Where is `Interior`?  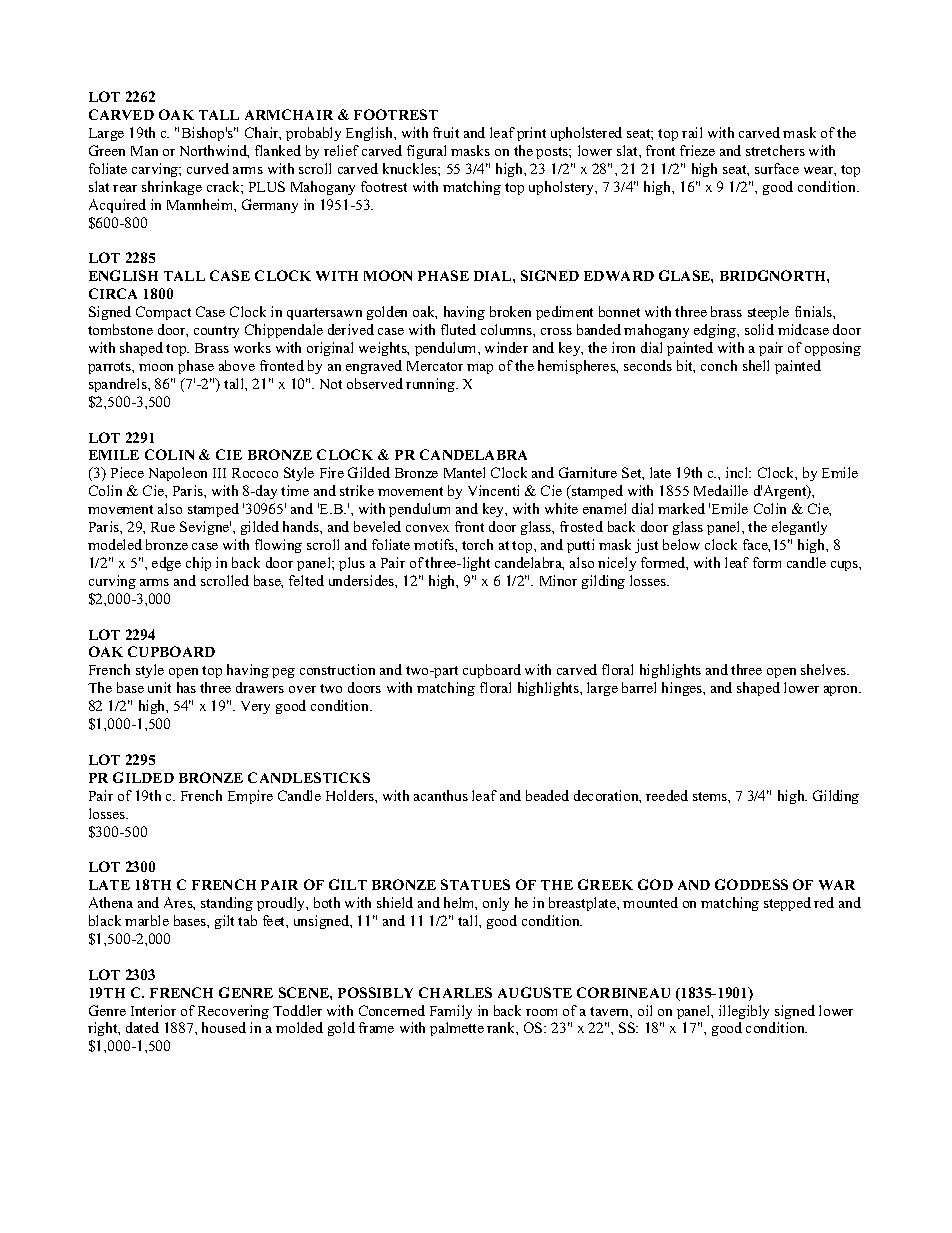 Interior is located at coordinates (153, 1010).
